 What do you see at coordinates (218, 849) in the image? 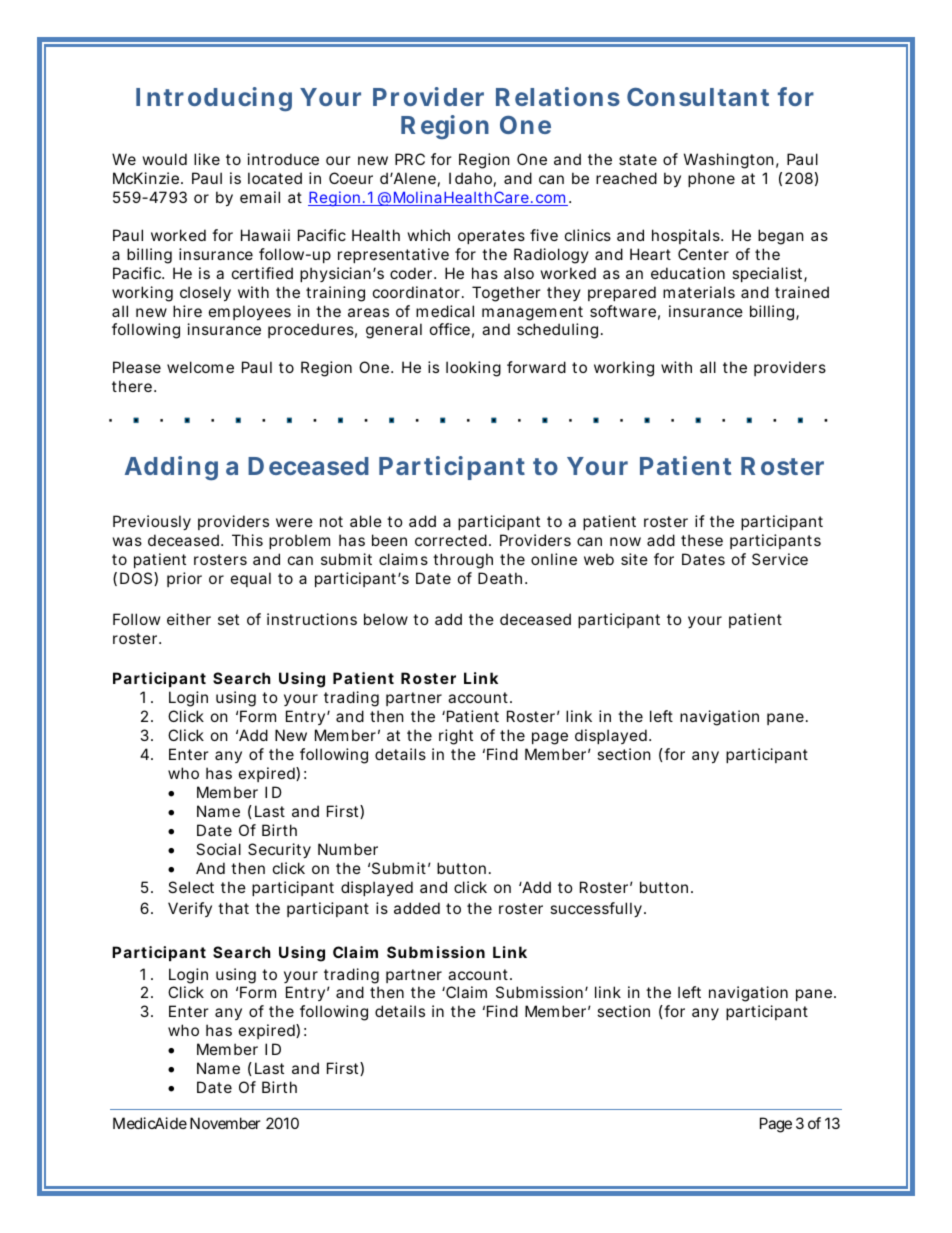
I see `Social` at bounding box center [218, 849].
